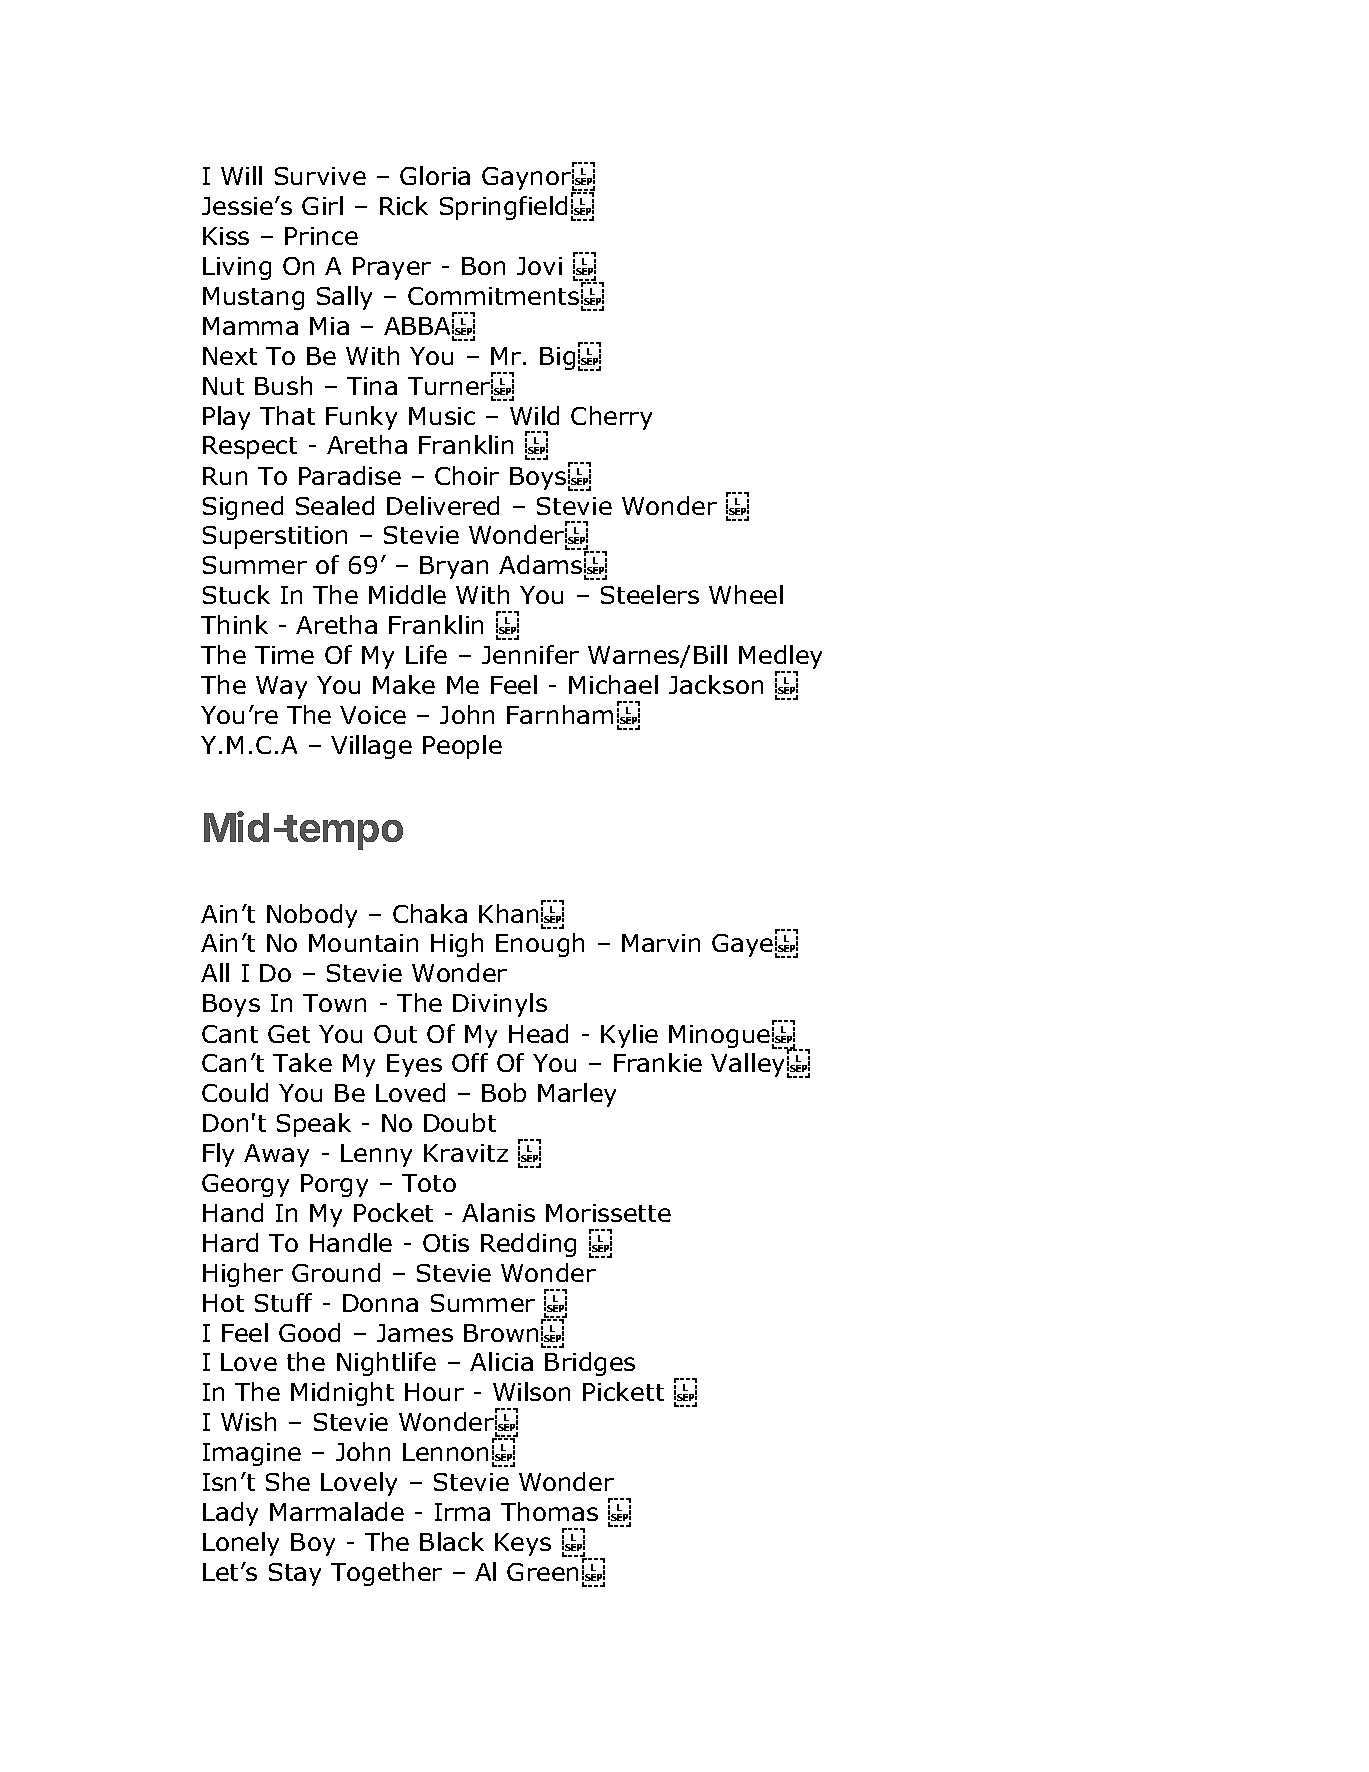  I want to click on Khan, so click(508, 913).
